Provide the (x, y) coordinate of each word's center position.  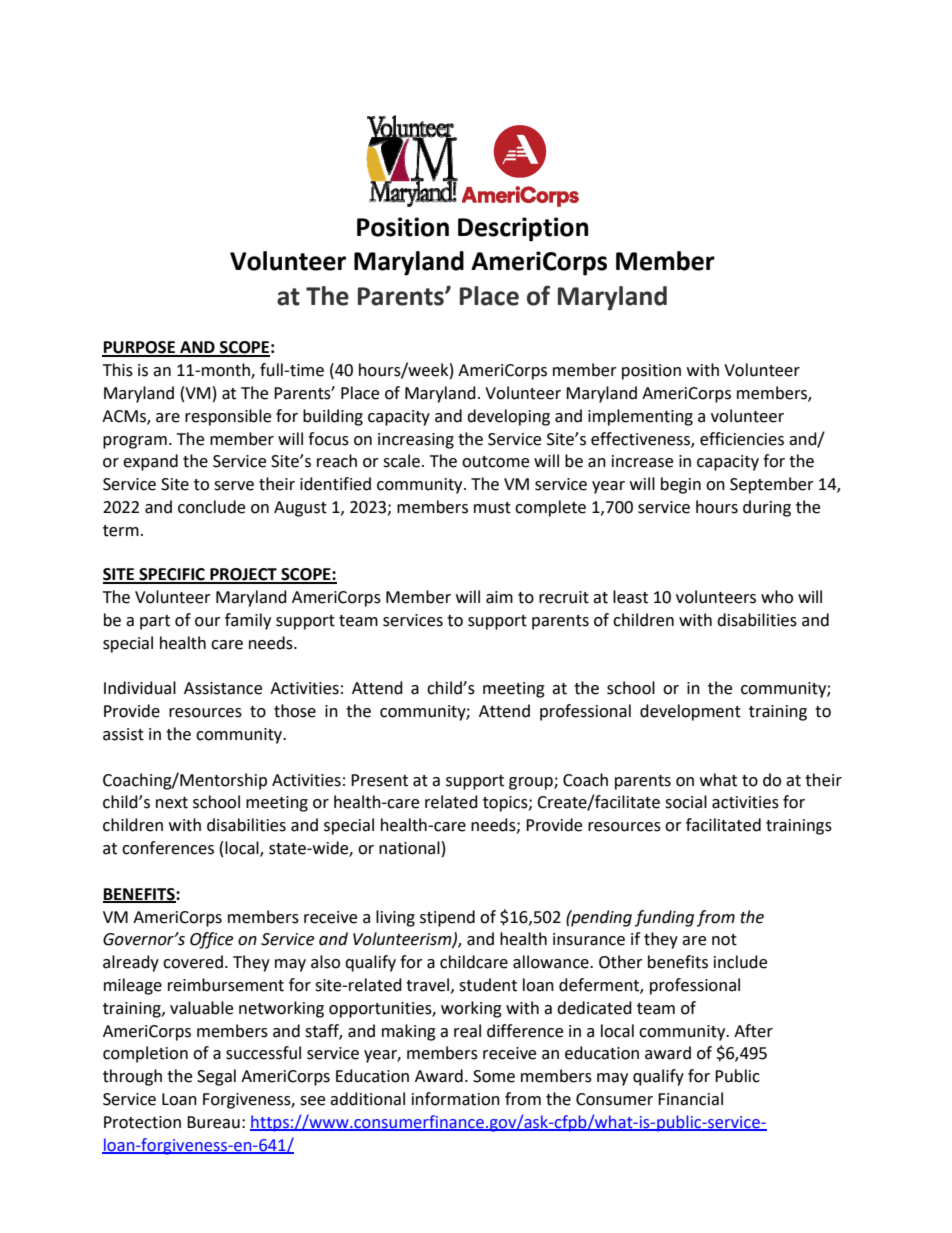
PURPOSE (139, 348)
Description (523, 229)
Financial (690, 1099)
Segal (216, 1077)
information (456, 1099)
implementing (640, 417)
